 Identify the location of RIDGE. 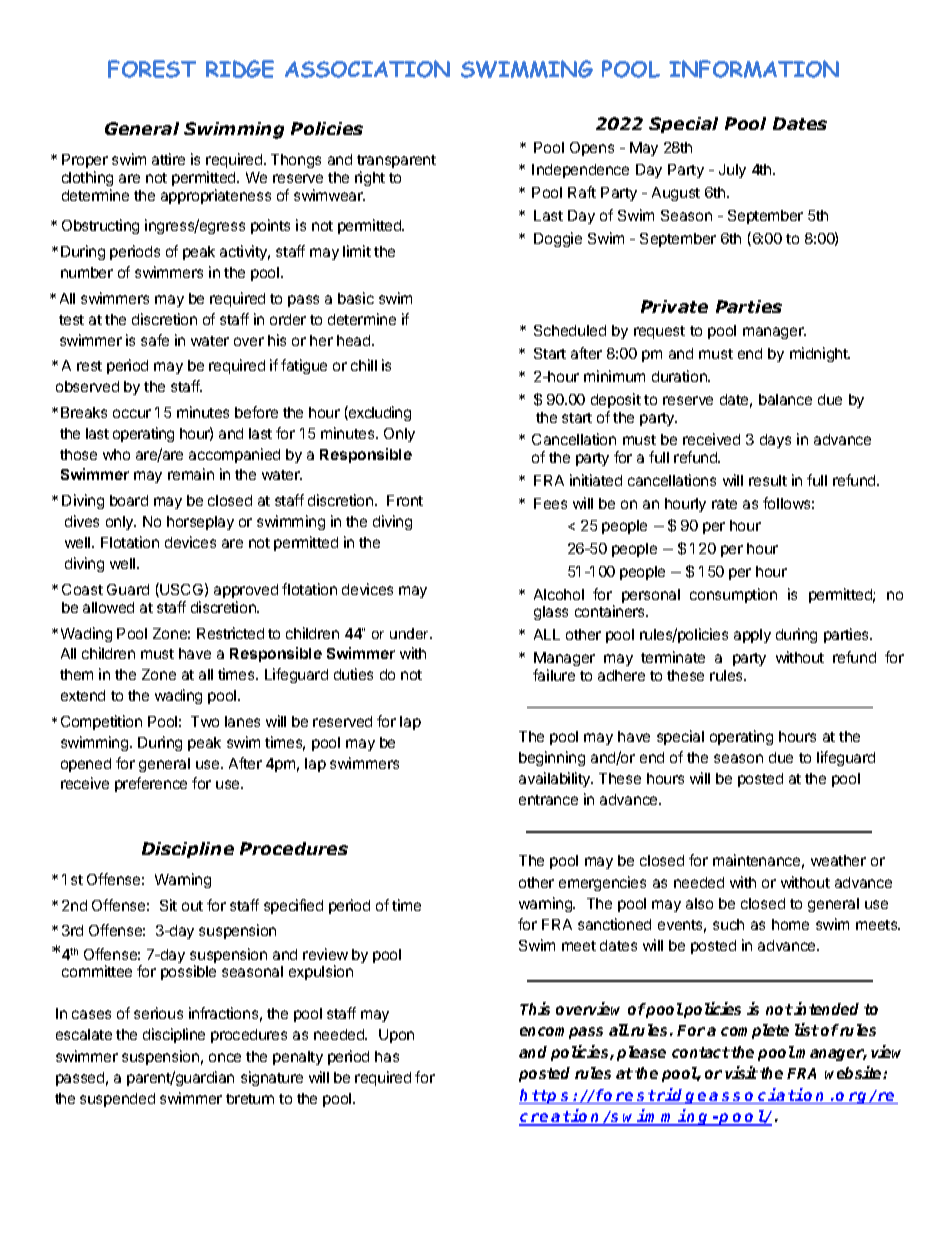
(240, 69).
